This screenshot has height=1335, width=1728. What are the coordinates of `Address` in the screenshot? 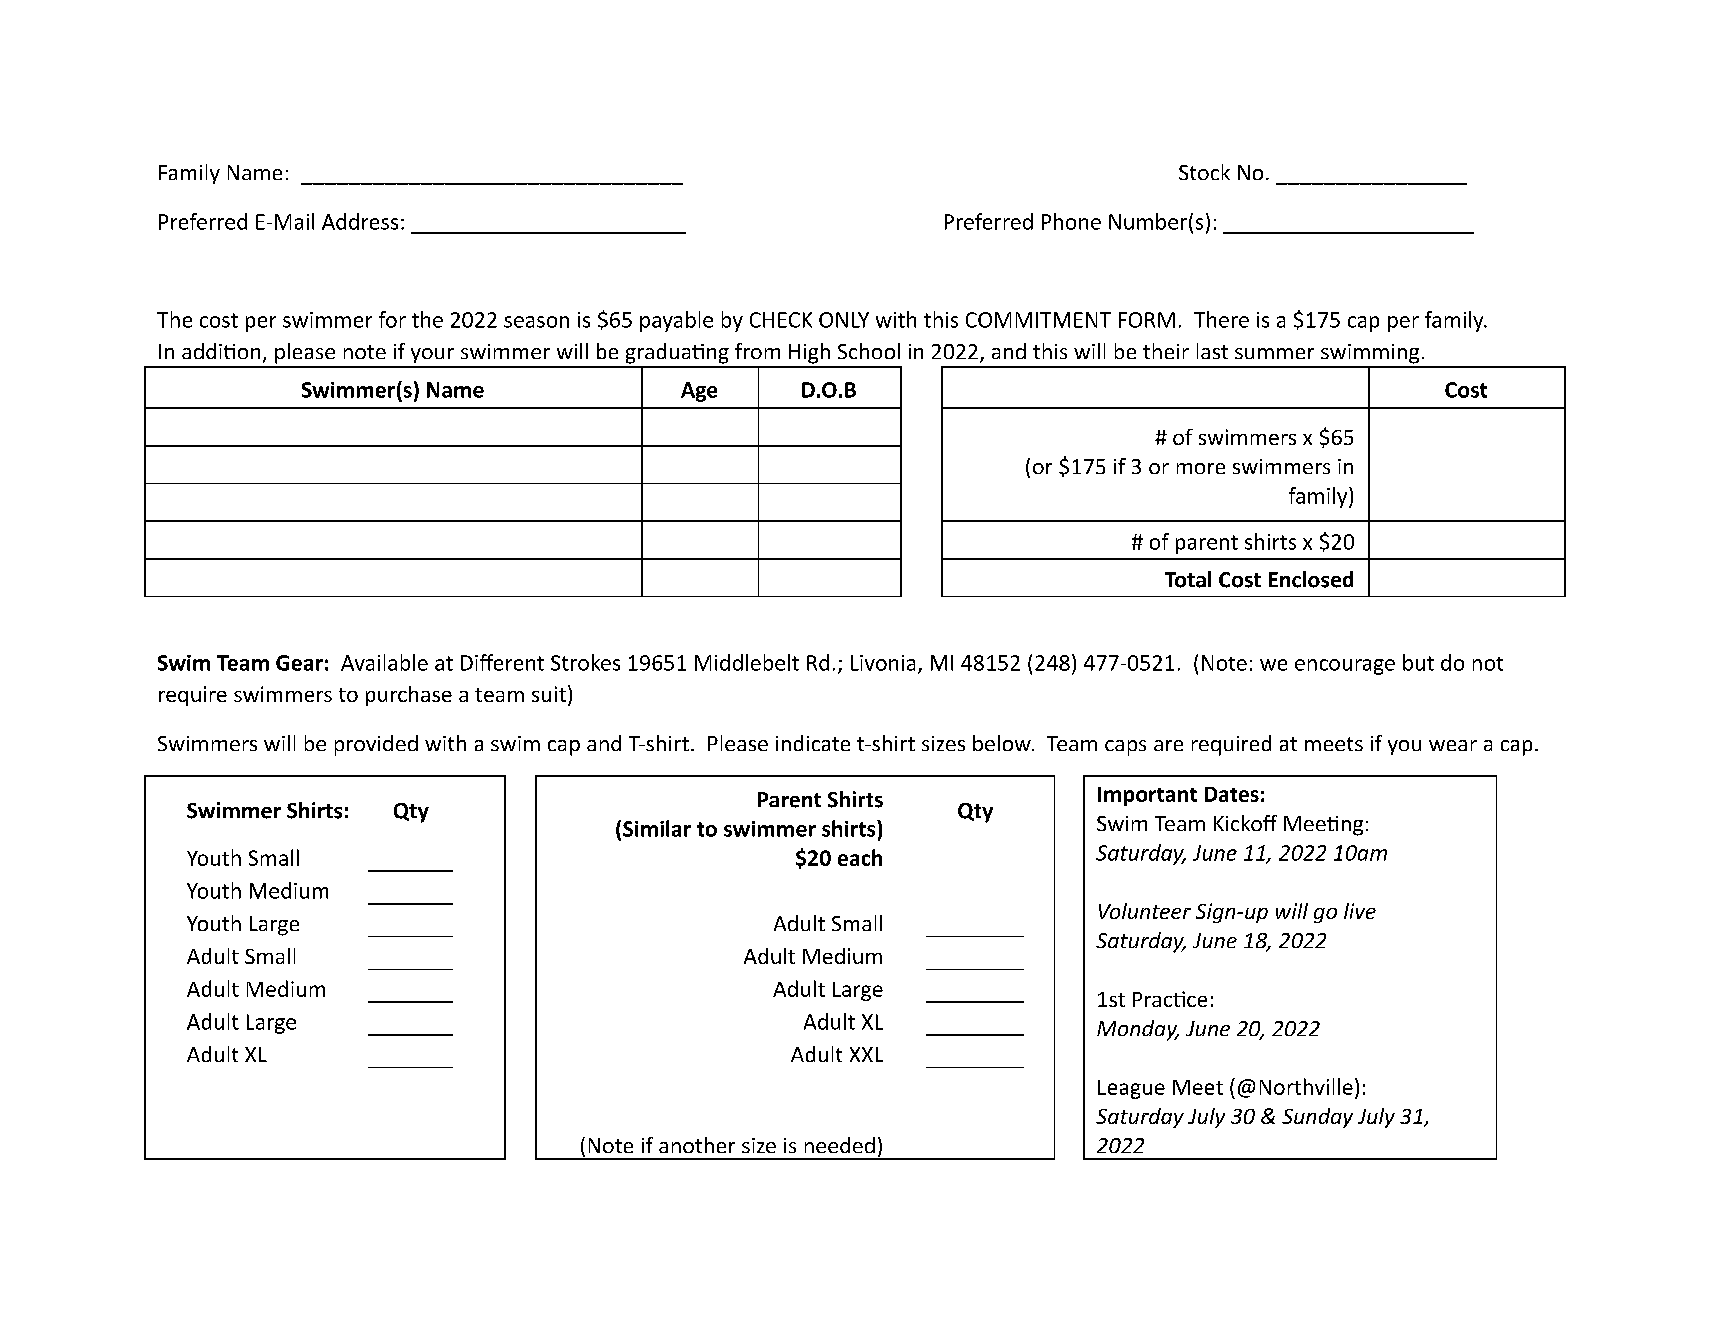 It's located at (360, 221).
